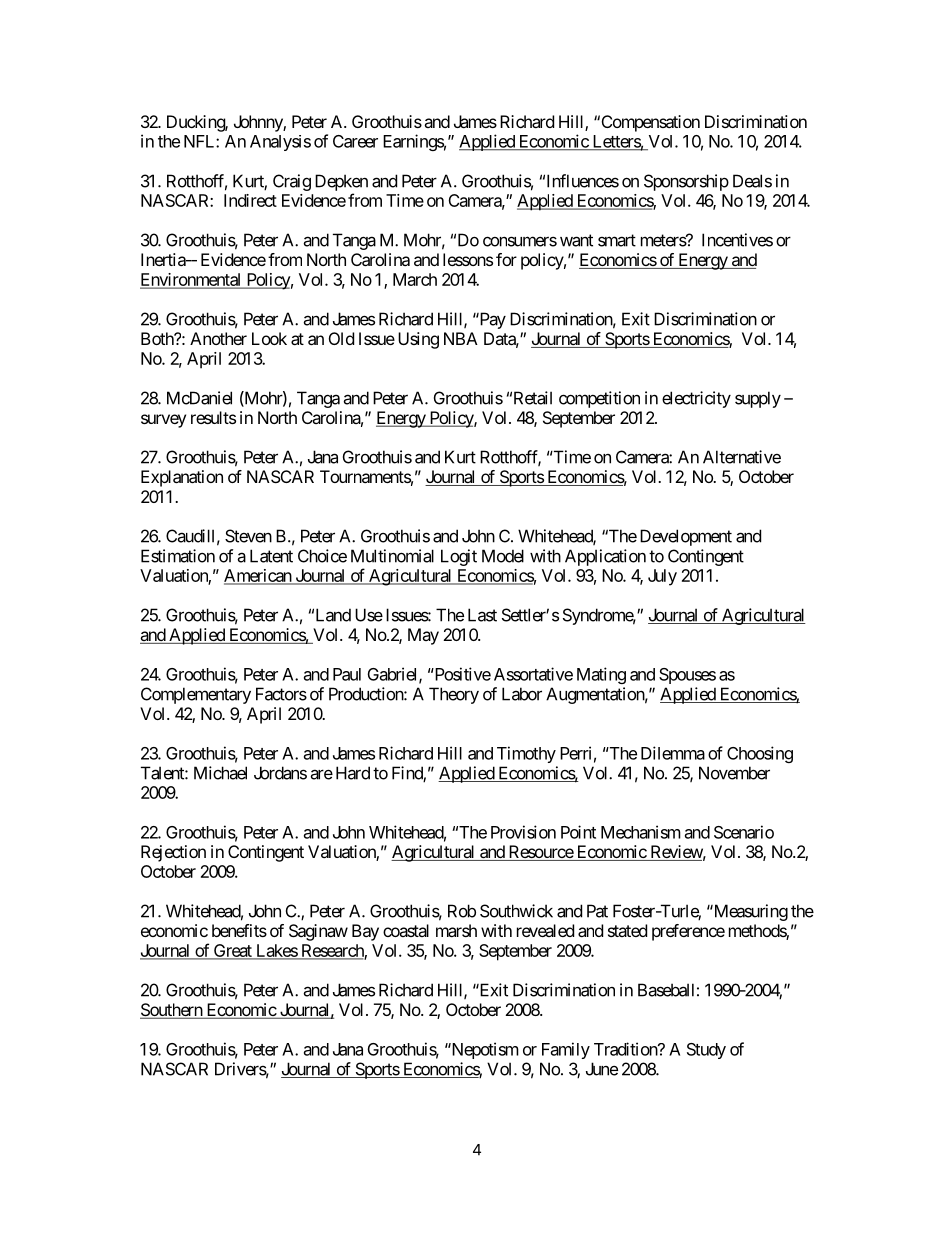  What do you see at coordinates (459, 557) in the screenshot?
I see `Logit` at bounding box center [459, 557].
